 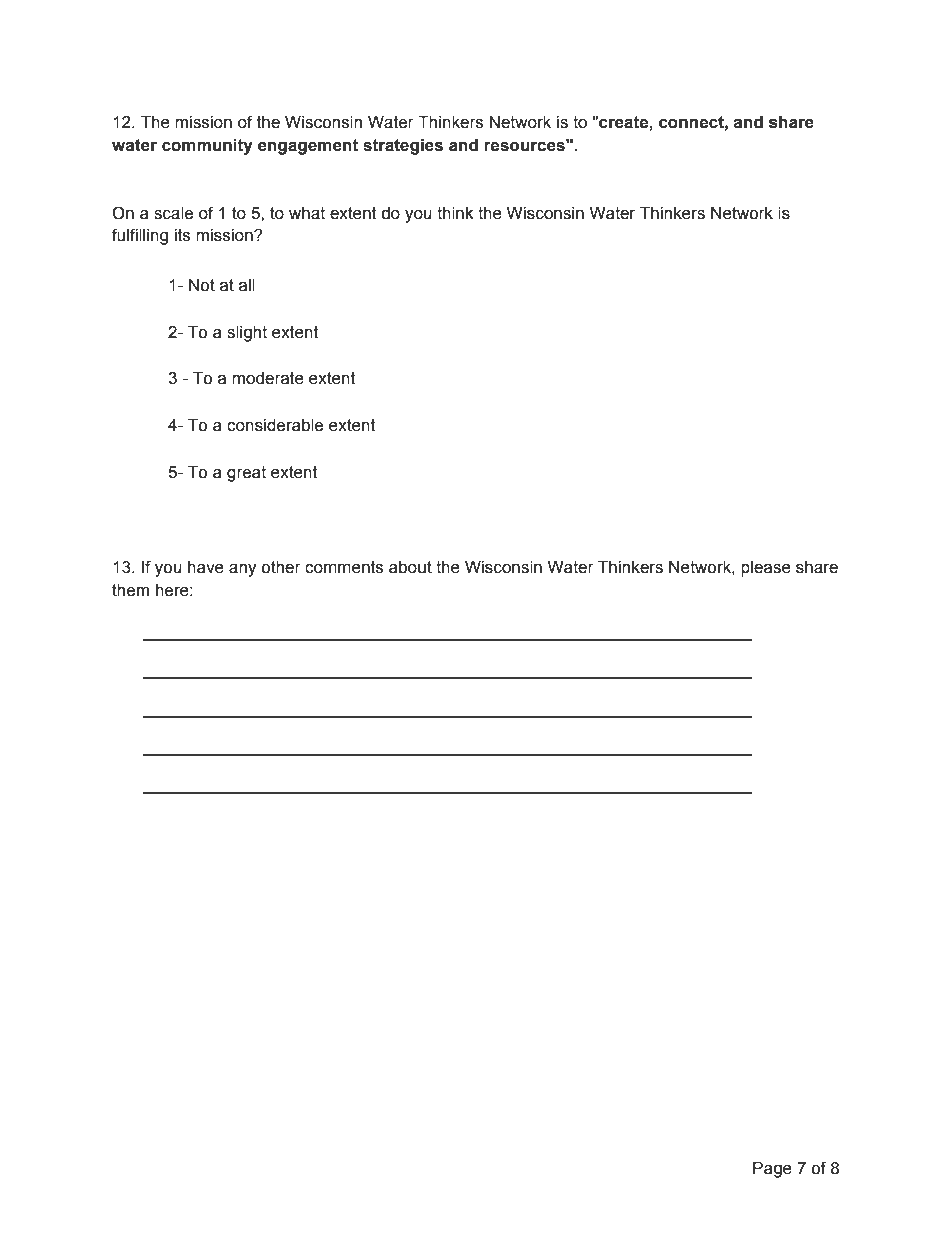 What do you see at coordinates (308, 147) in the image?
I see `engagement` at bounding box center [308, 147].
